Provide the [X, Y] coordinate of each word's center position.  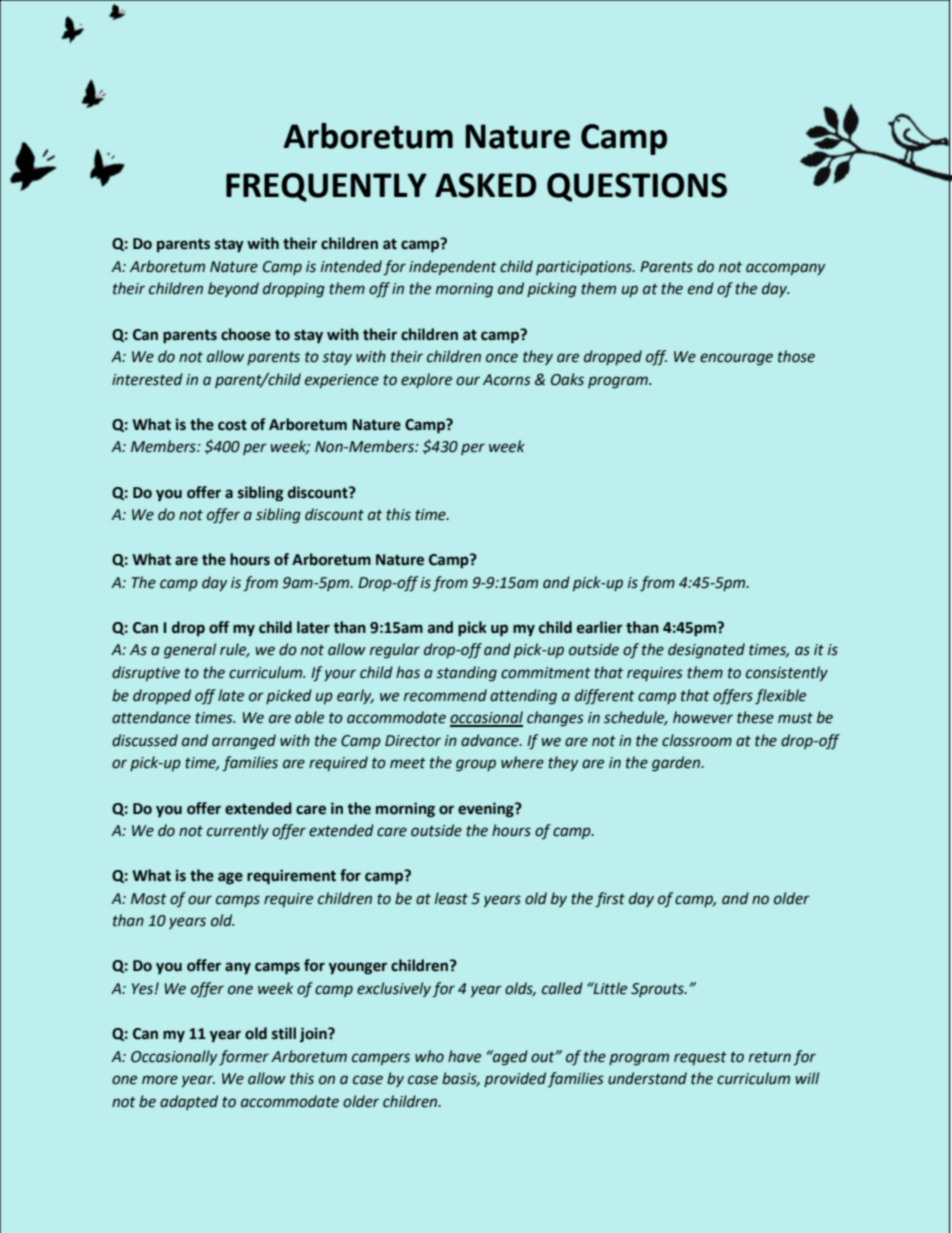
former [244, 1057]
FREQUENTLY [326, 187]
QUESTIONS [637, 187]
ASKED [486, 185]
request [700, 1058]
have [464, 1056]
